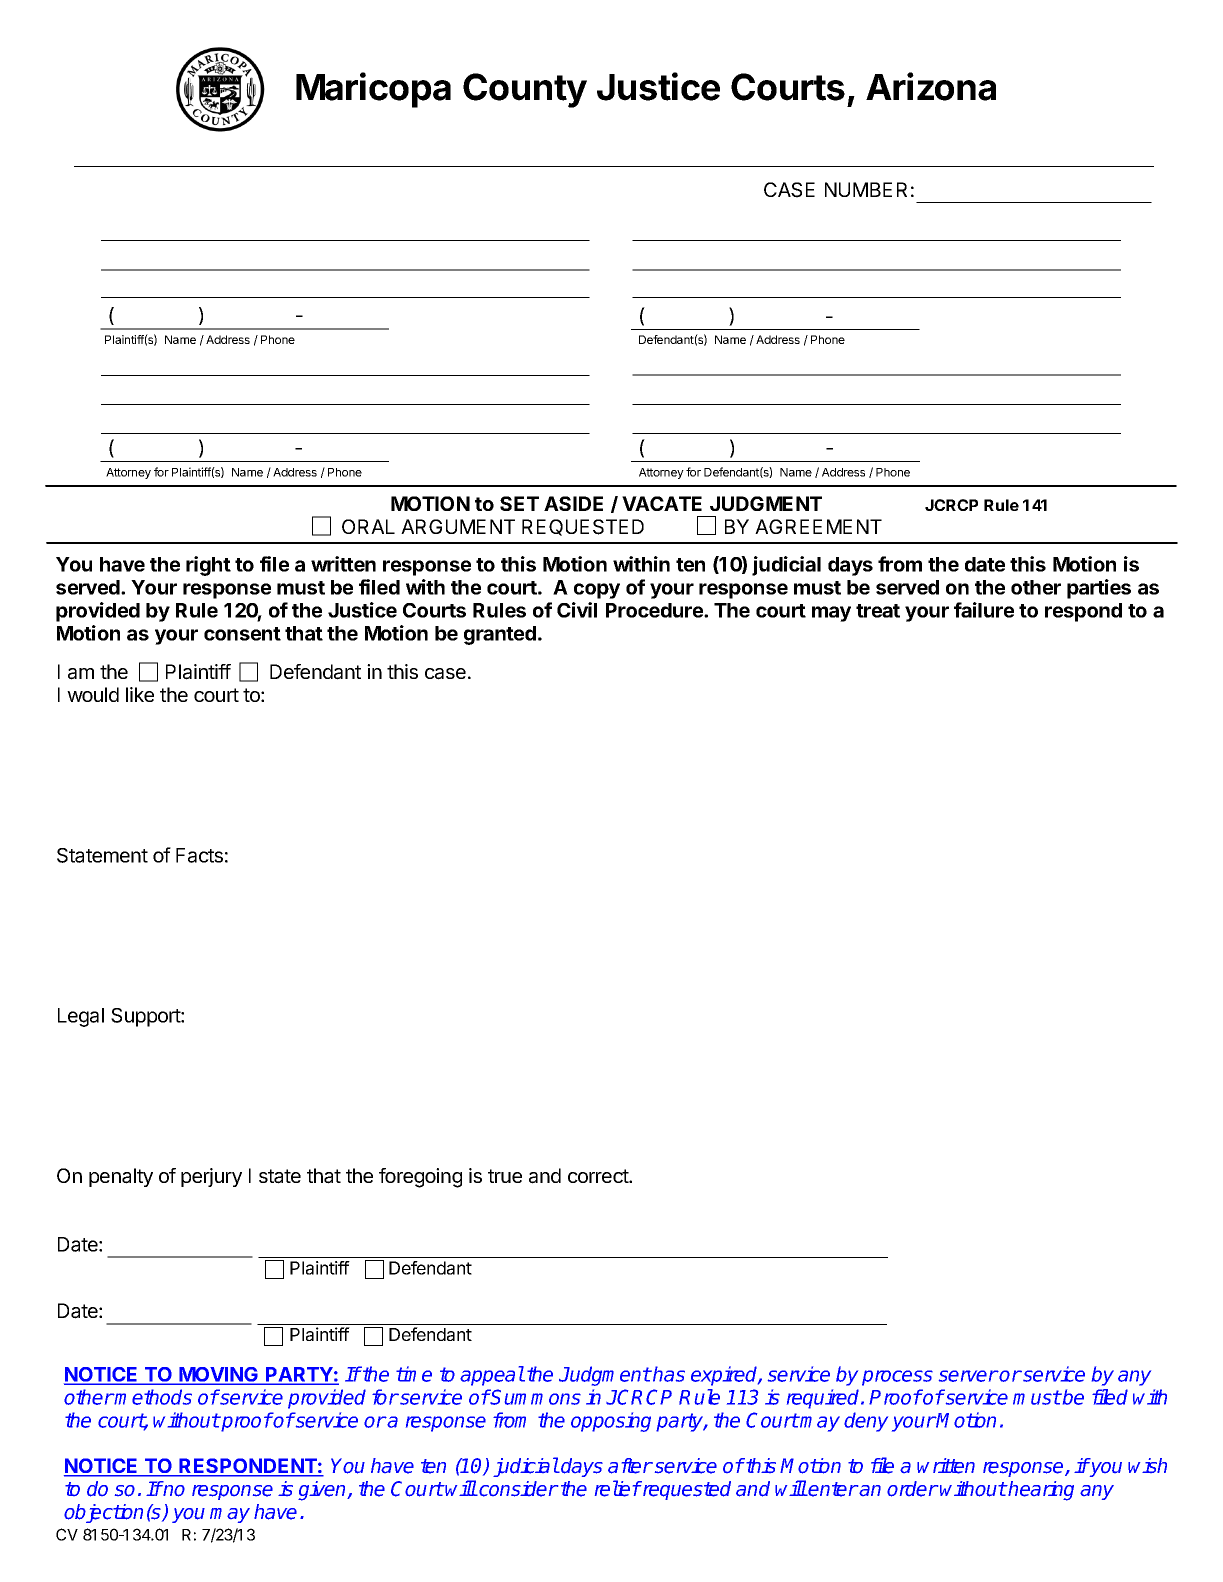 The image size is (1223, 1582). Describe the element at coordinates (525, 90) in the document. I see `County` at that location.
